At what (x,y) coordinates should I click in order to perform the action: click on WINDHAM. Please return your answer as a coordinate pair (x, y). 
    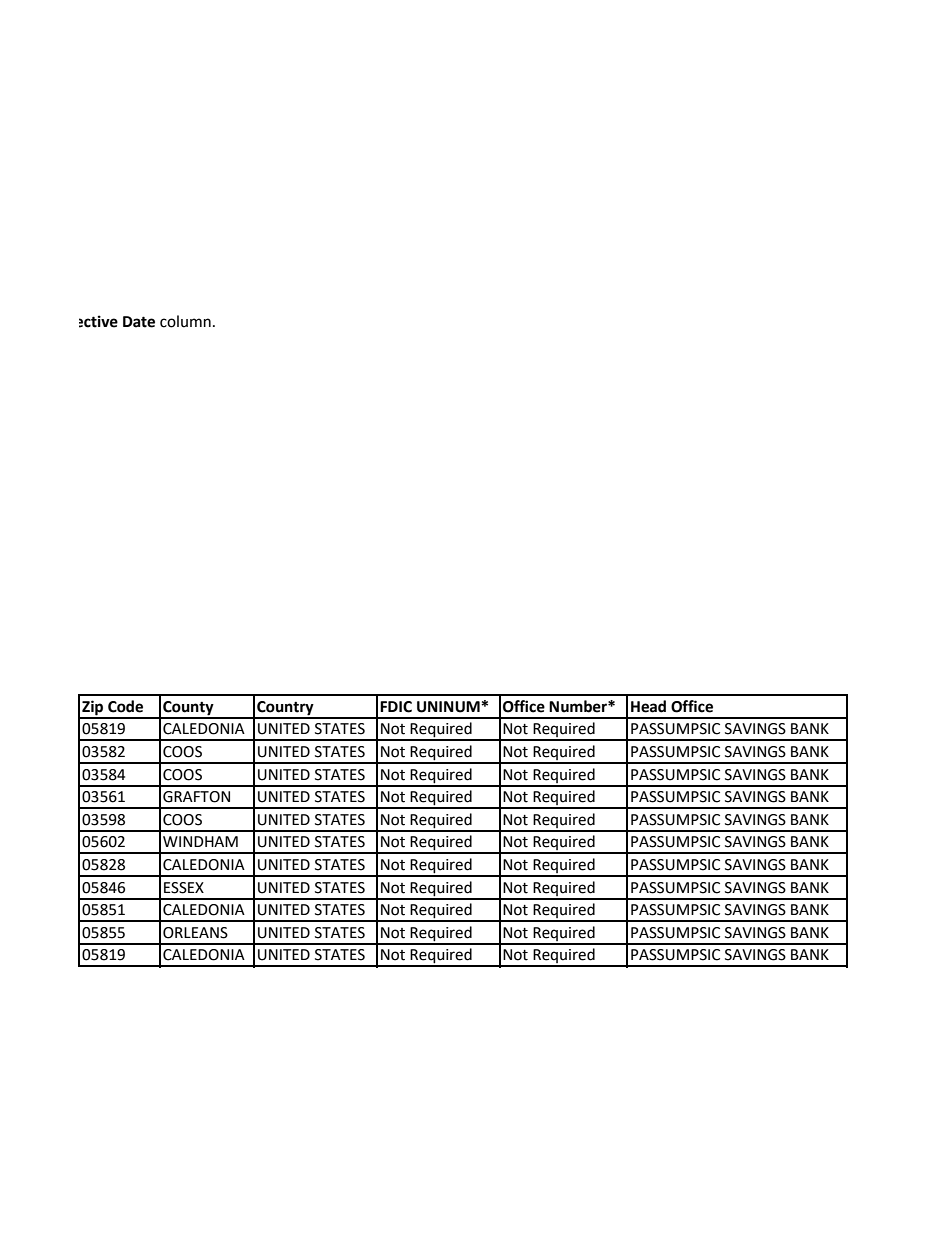
    Looking at the image, I should click on (200, 841).
